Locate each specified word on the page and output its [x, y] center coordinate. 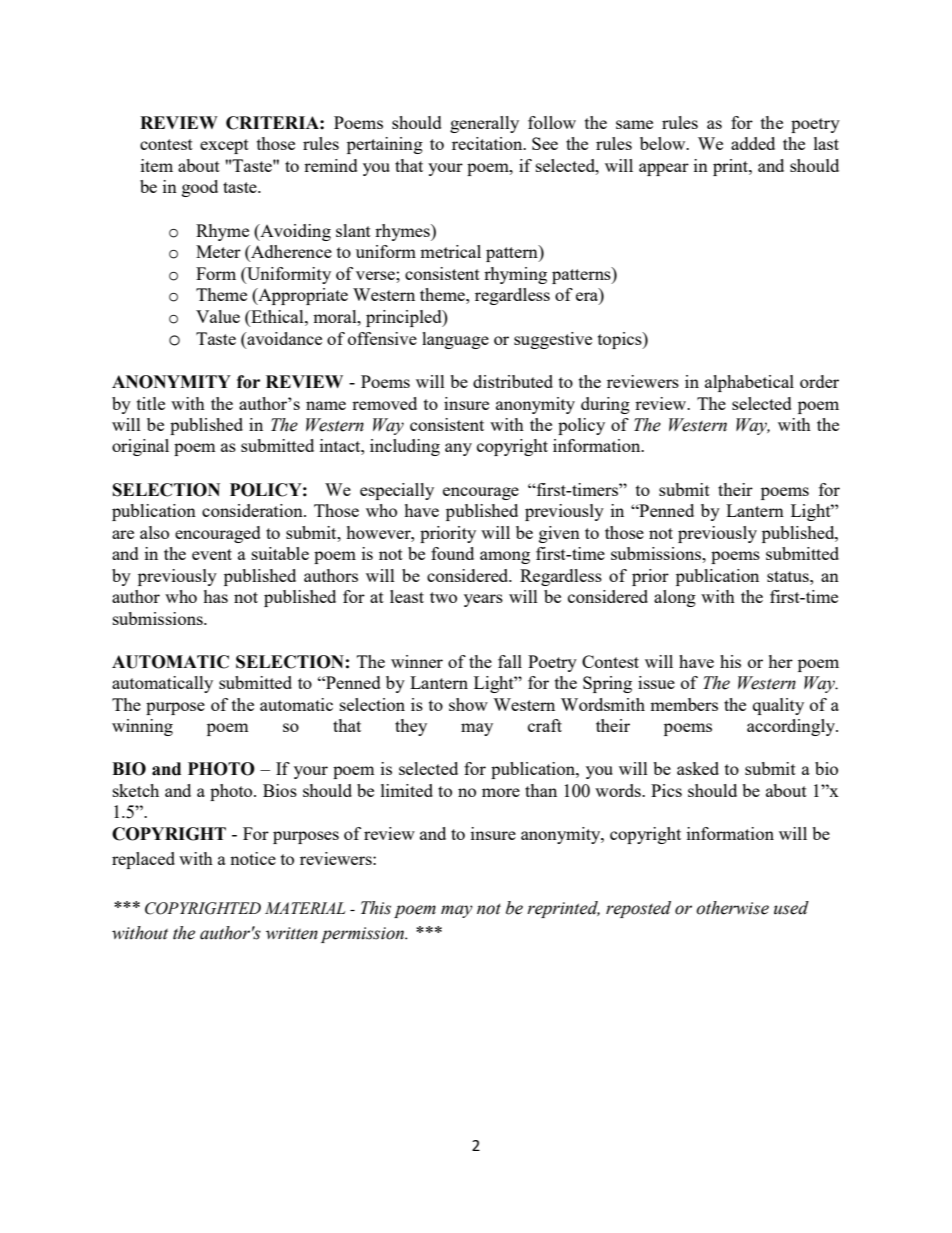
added [753, 143]
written [292, 933]
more [501, 792]
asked [698, 768]
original [140, 447]
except [224, 146]
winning [142, 727]
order [819, 381]
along [675, 598]
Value [218, 316]
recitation [488, 143]
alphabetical [749, 383]
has [215, 596]
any [458, 449]
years [483, 600]
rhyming [515, 275]
